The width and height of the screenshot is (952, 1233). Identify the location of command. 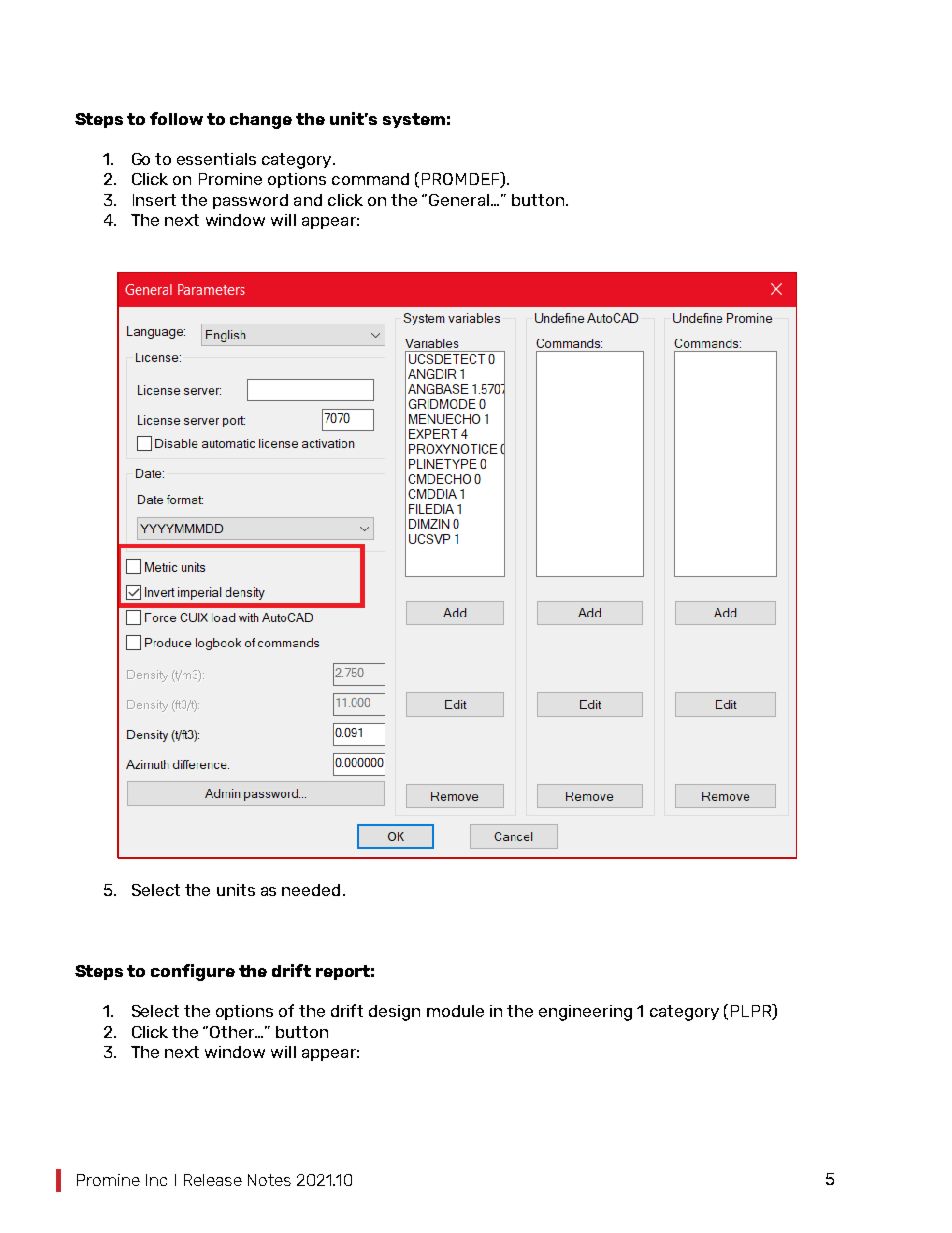
(370, 179).
